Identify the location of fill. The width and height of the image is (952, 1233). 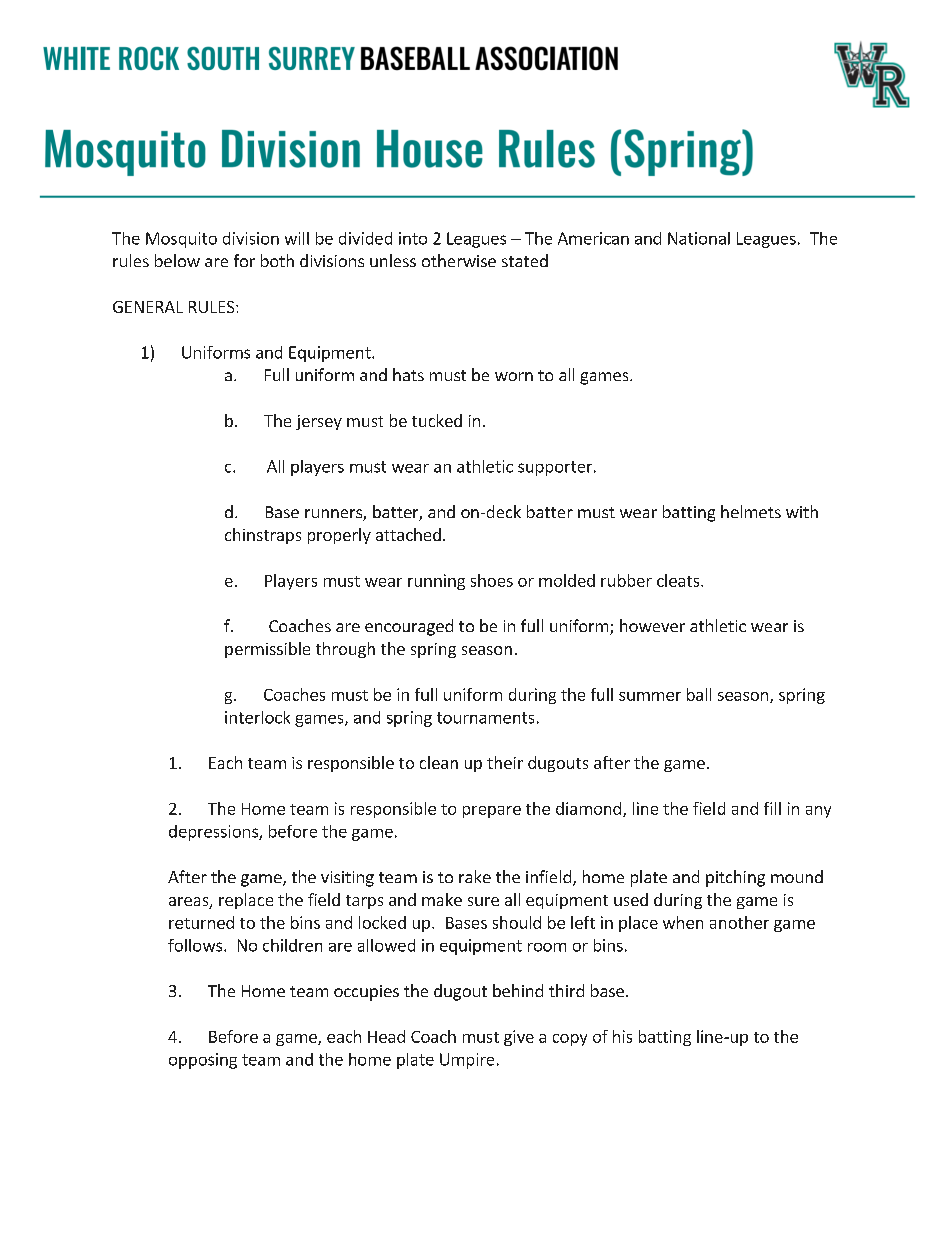
(772, 808).
